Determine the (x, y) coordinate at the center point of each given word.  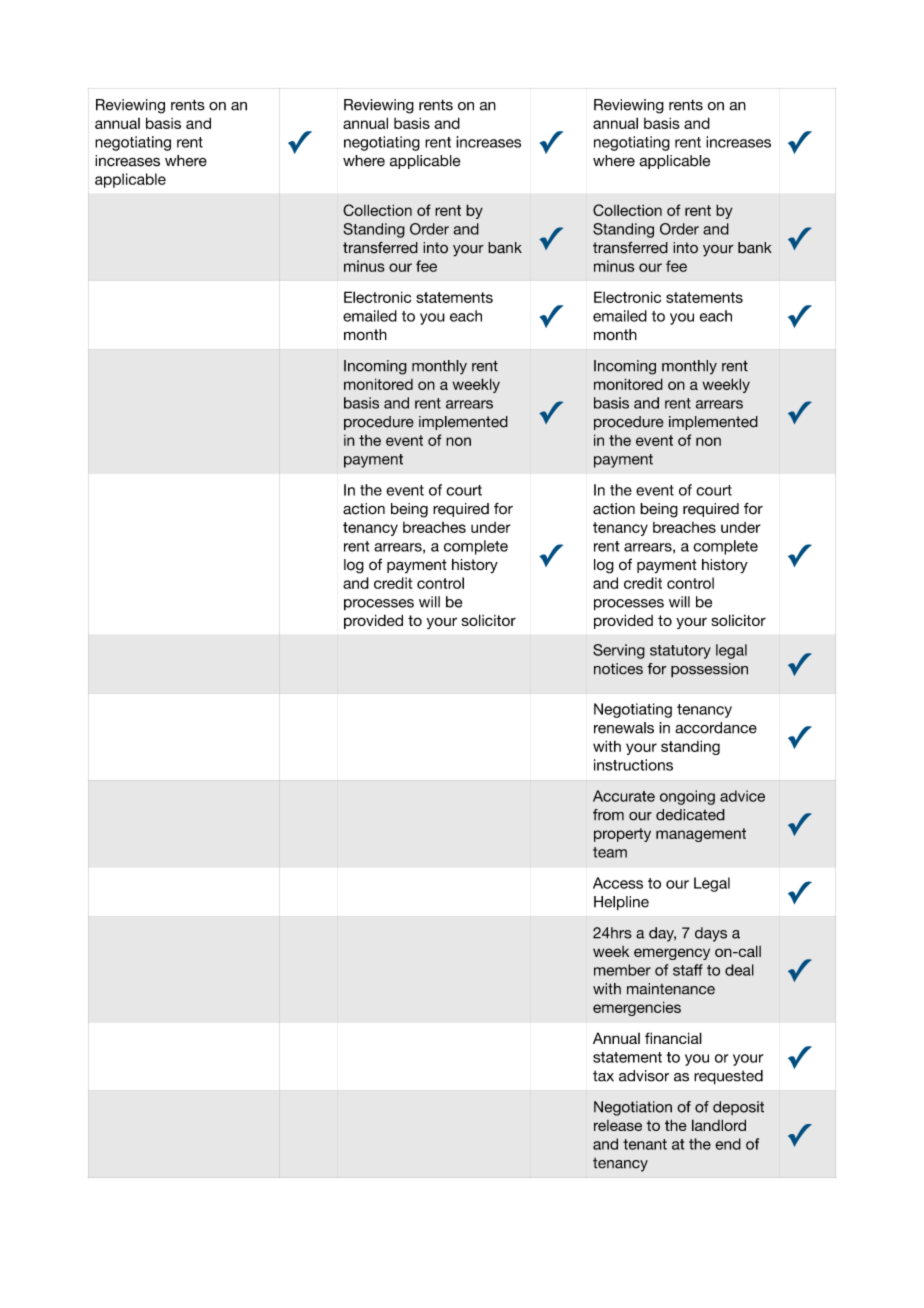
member (622, 970)
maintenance (671, 989)
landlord (719, 1125)
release (618, 1125)
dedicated (690, 815)
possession (709, 670)
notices (618, 669)
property (622, 835)
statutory (680, 652)
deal (739, 970)
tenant (645, 1144)
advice (742, 796)
